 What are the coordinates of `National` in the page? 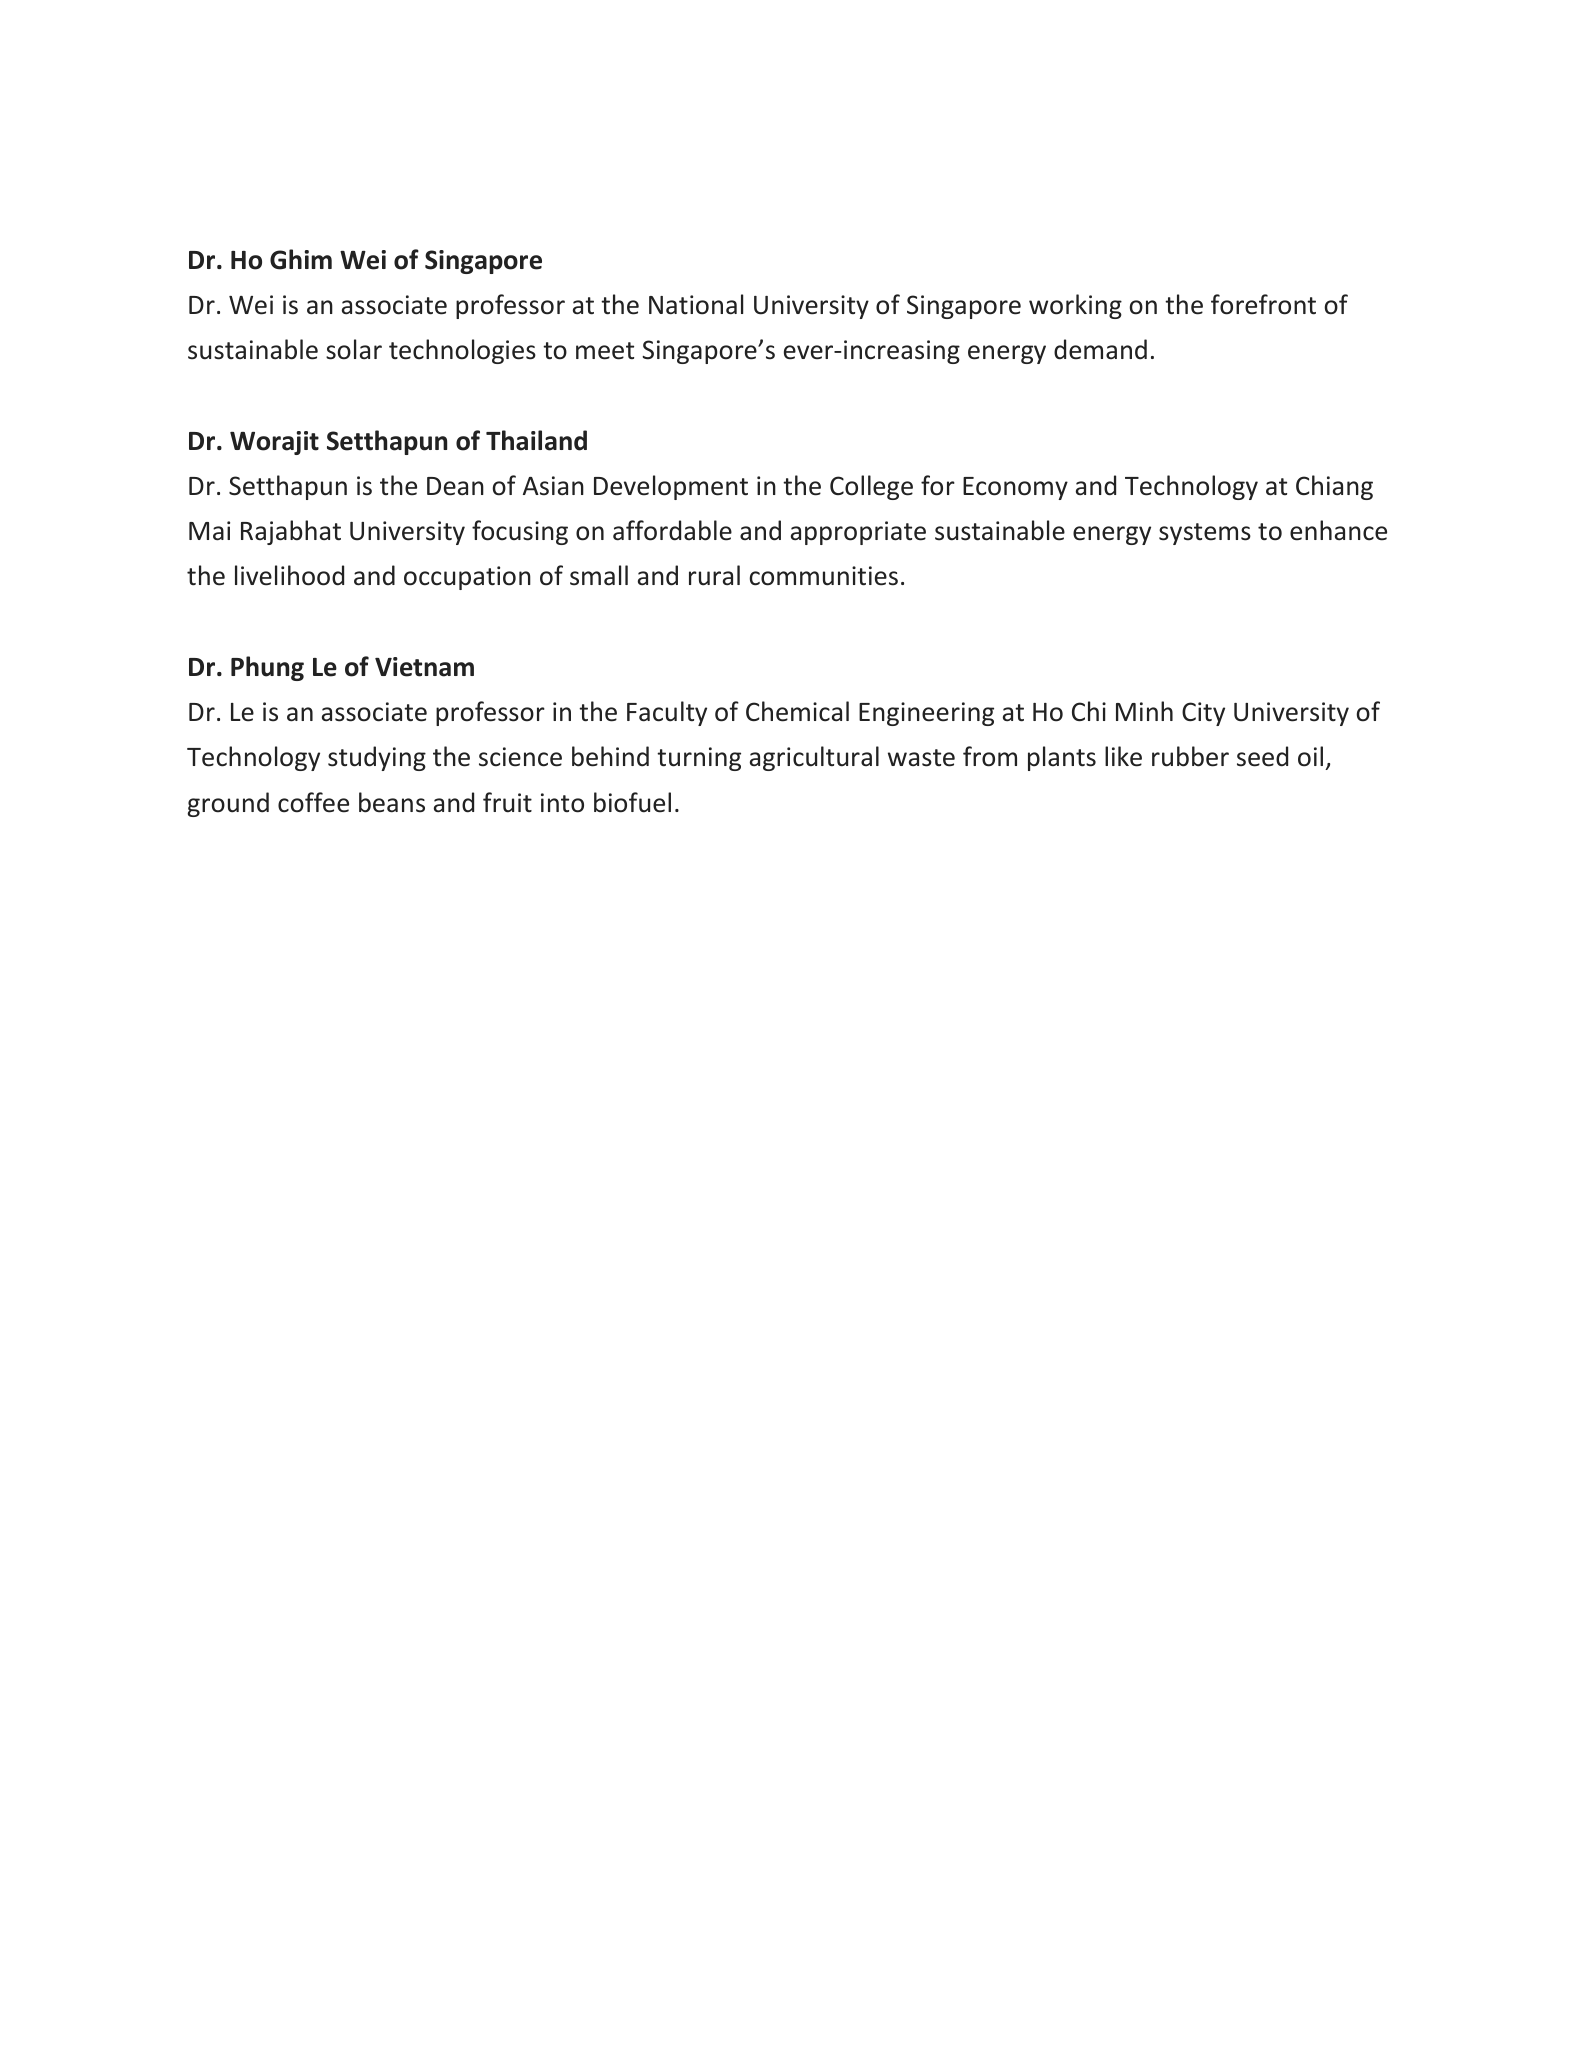 It's located at (696, 304).
